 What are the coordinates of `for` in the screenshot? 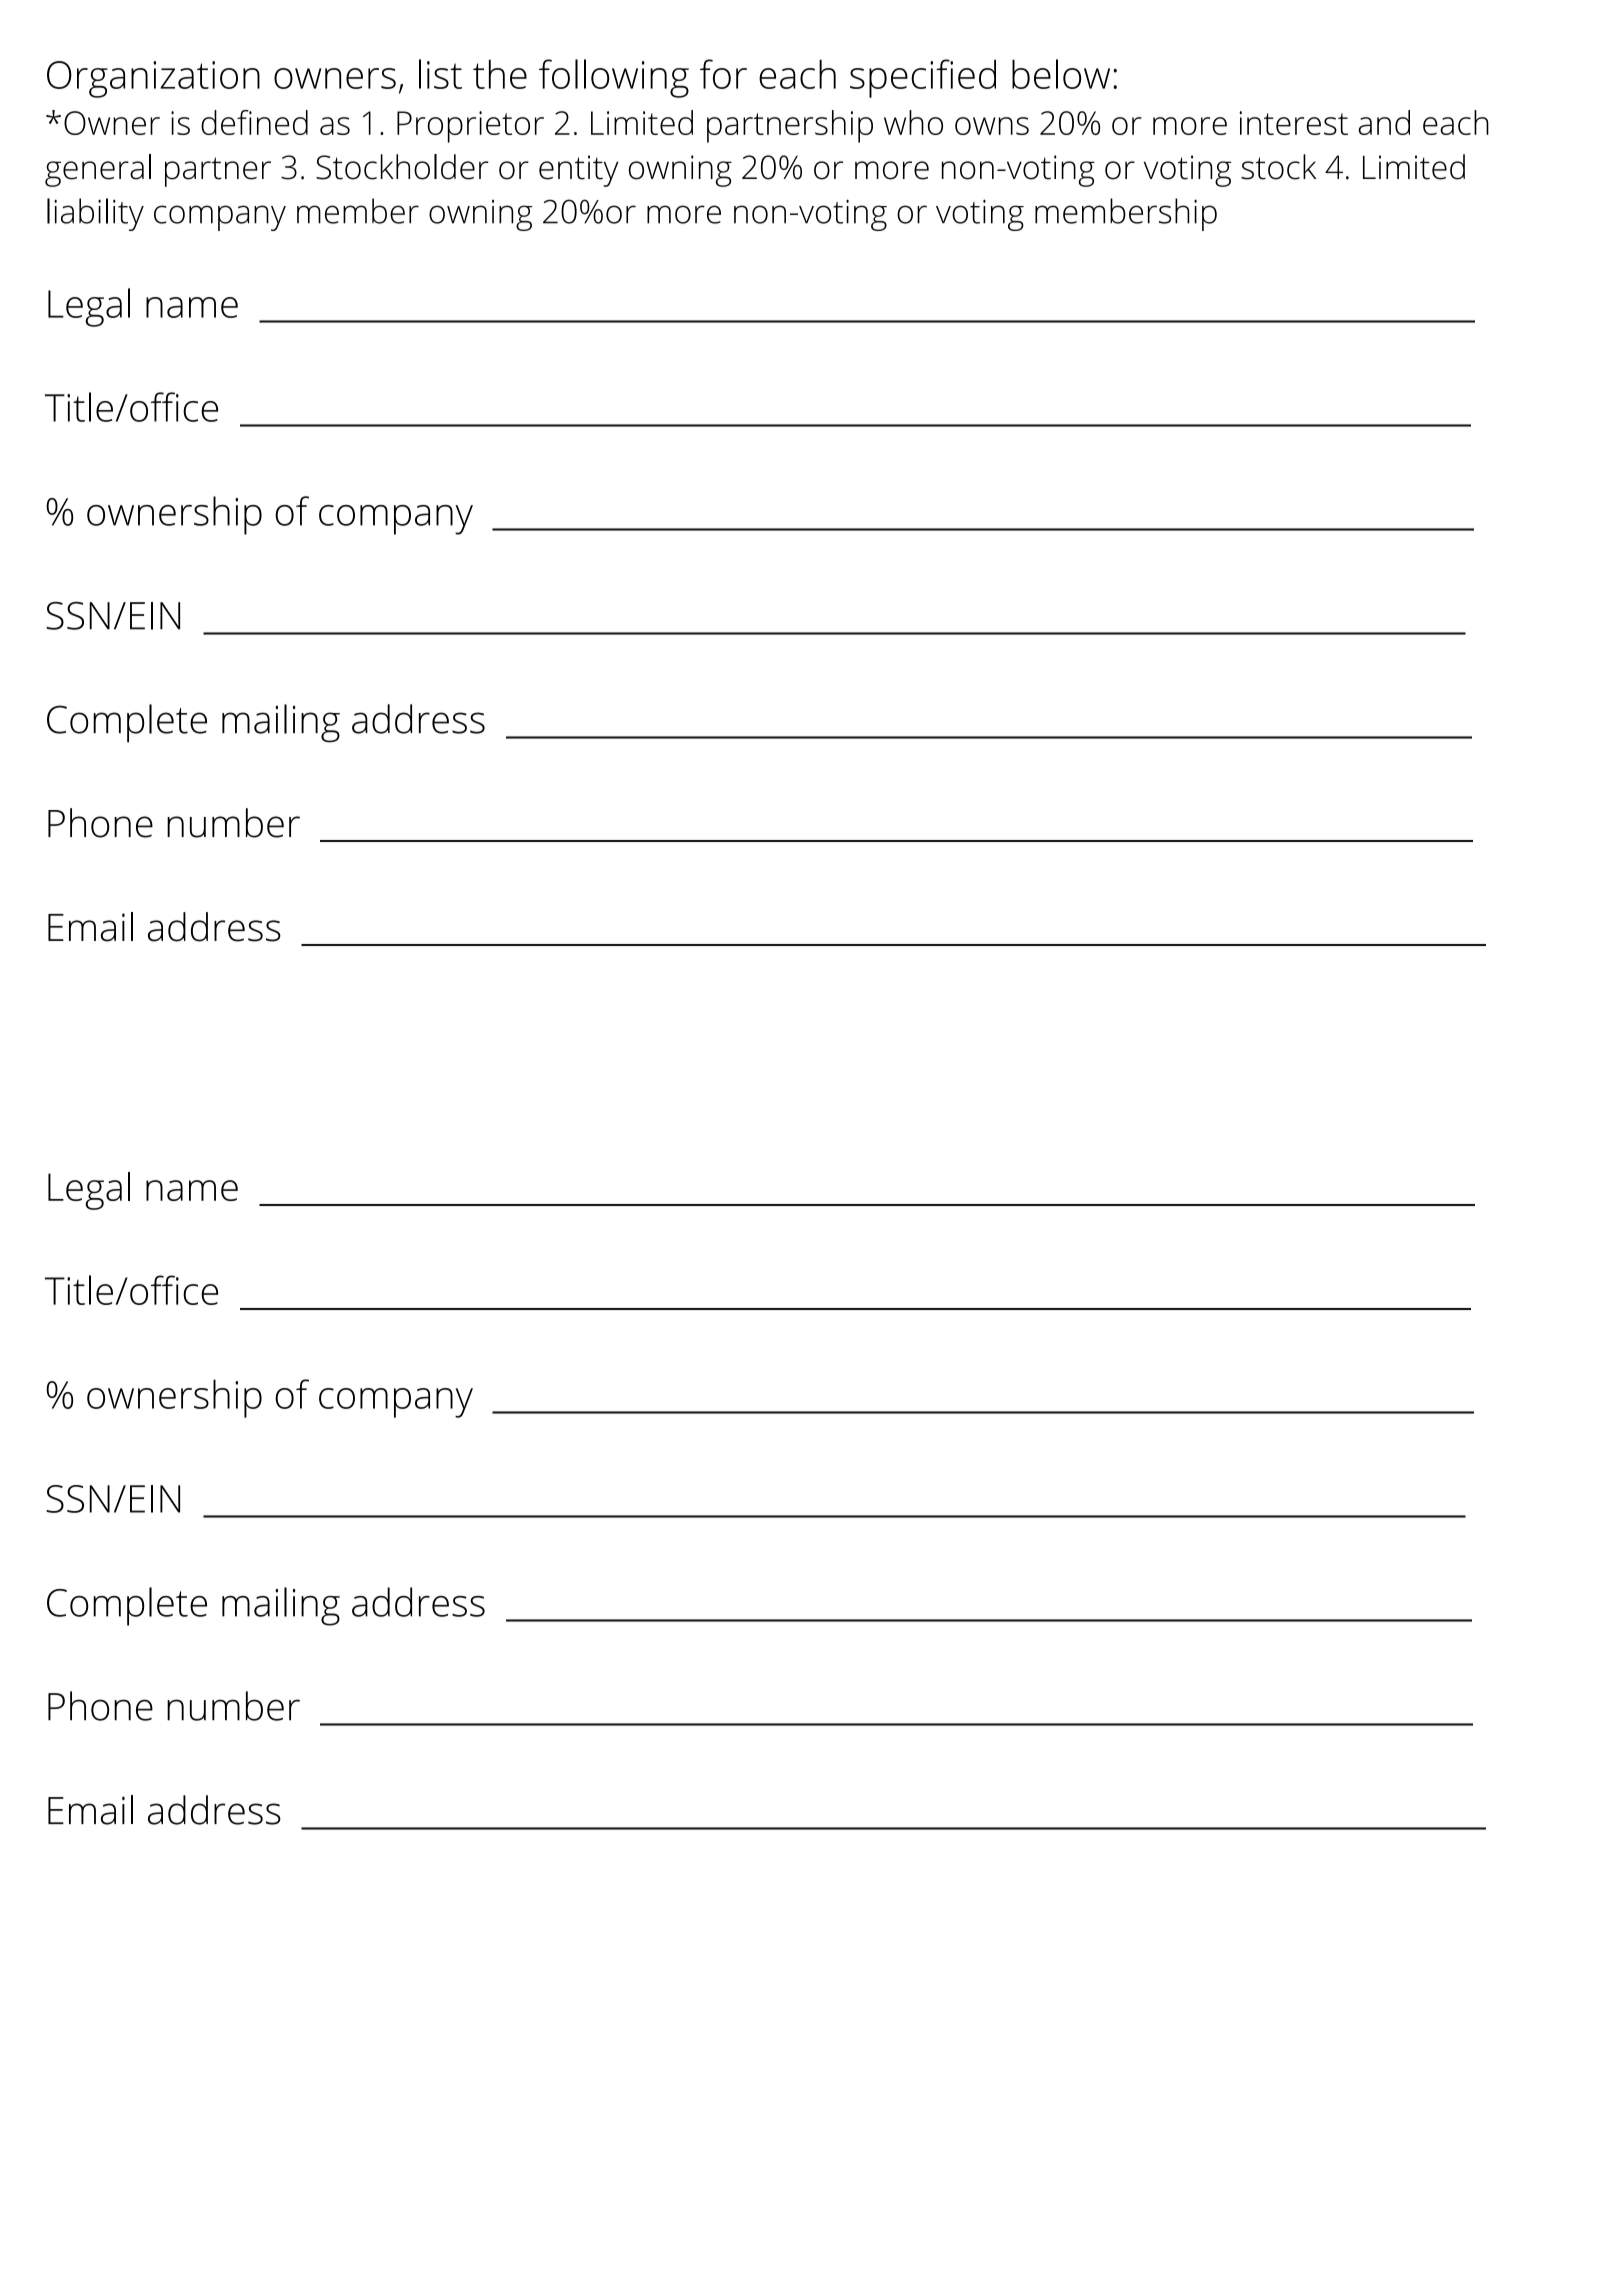 It's located at (723, 74).
